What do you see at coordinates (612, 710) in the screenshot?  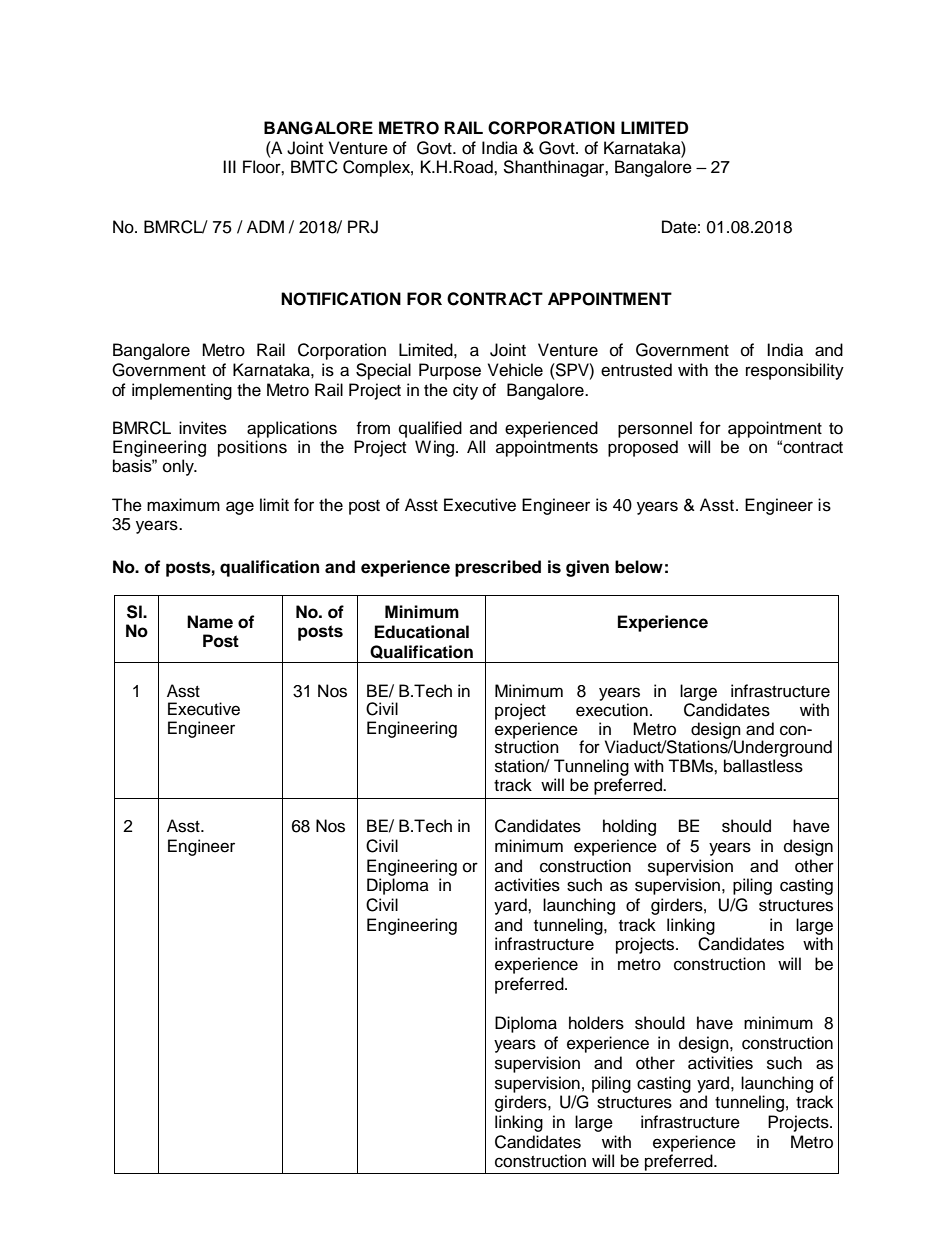 I see `execution` at bounding box center [612, 710].
